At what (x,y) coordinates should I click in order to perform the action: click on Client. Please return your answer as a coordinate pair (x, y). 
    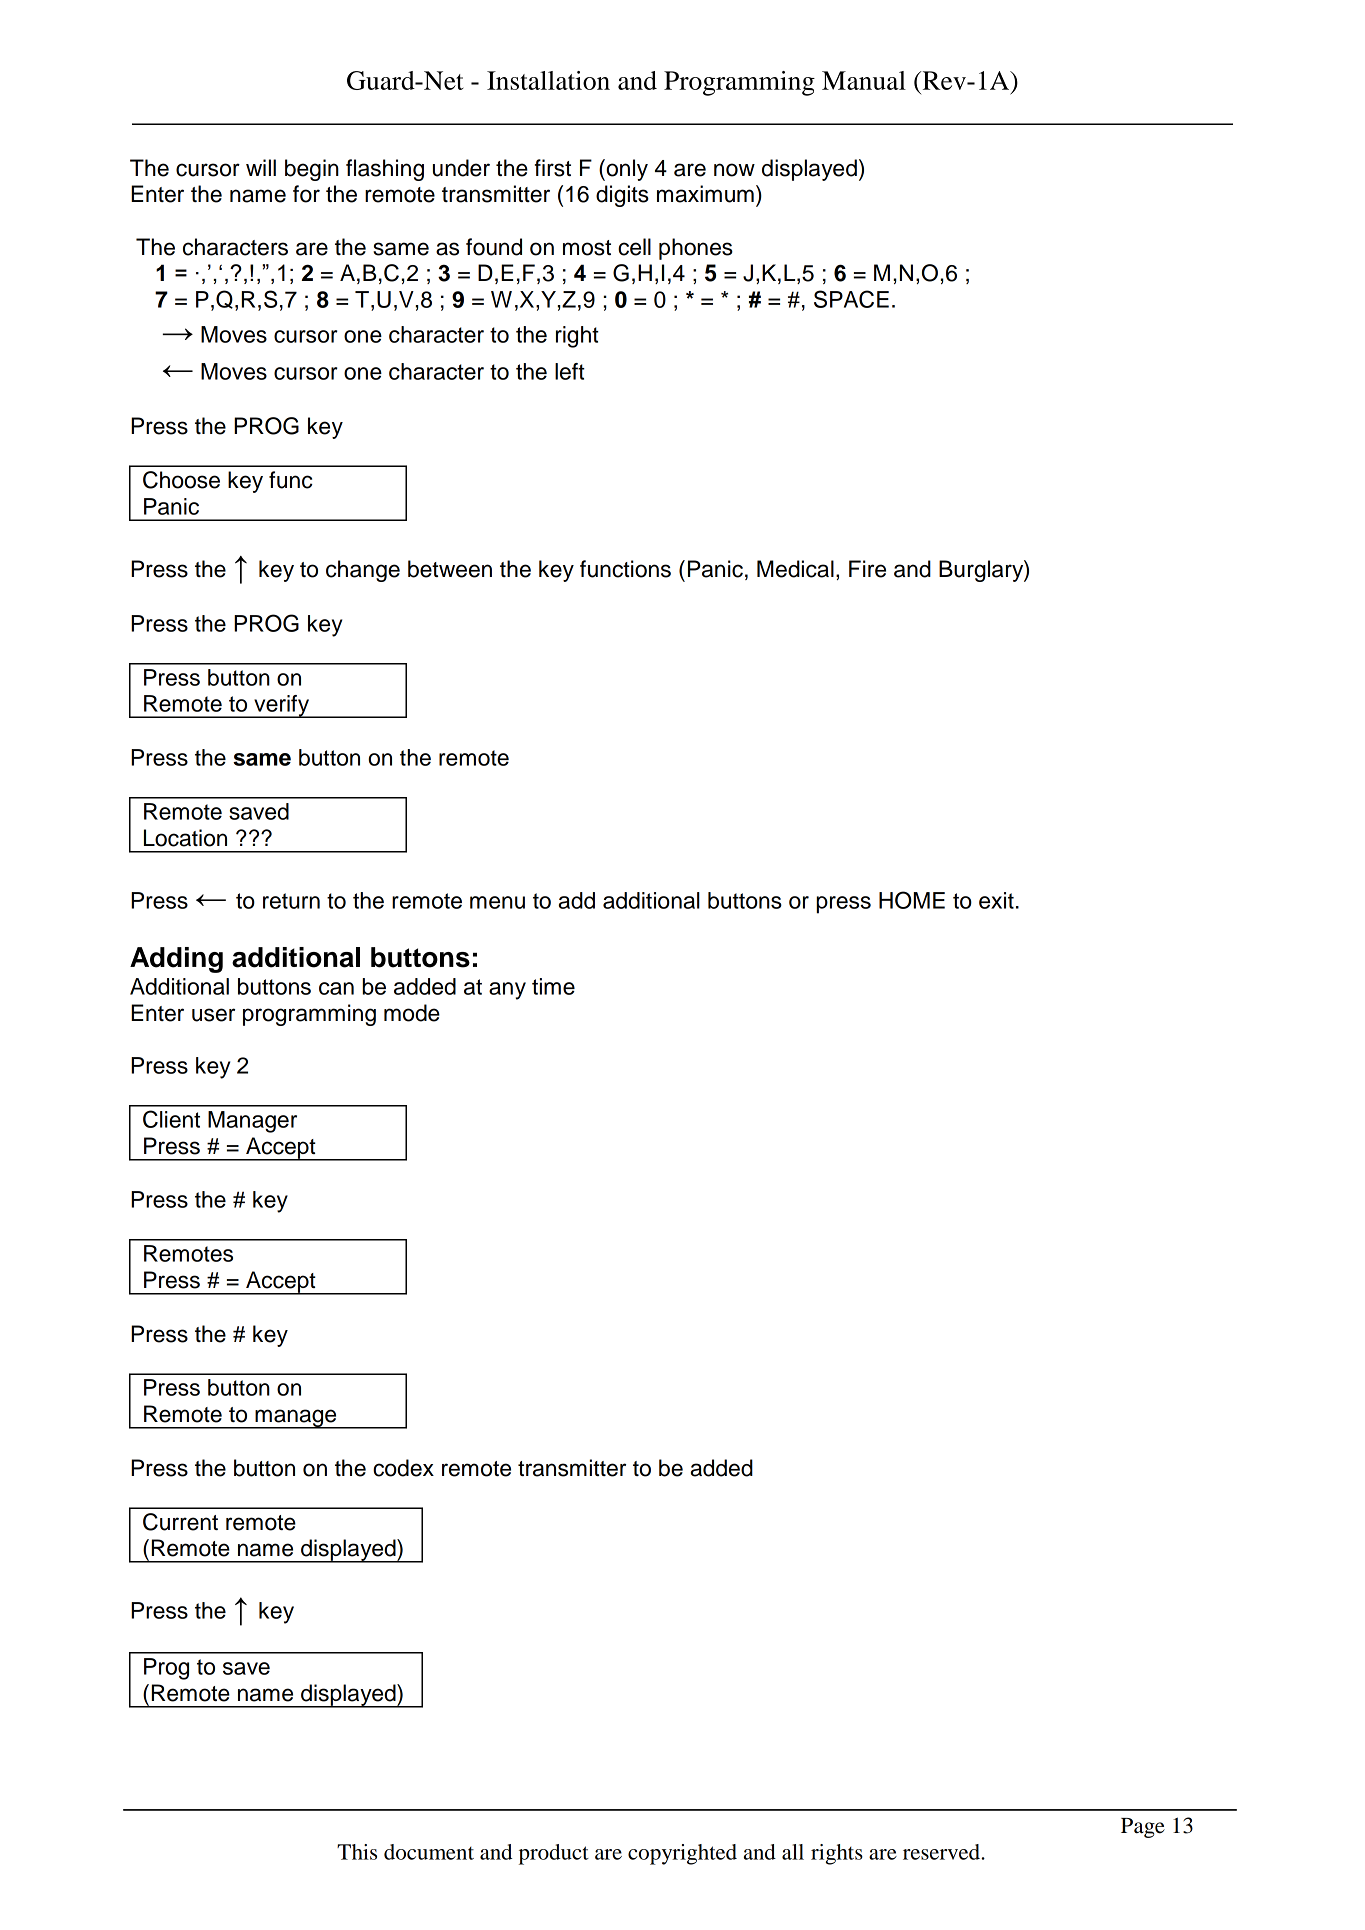
    Looking at the image, I should click on (171, 1119).
